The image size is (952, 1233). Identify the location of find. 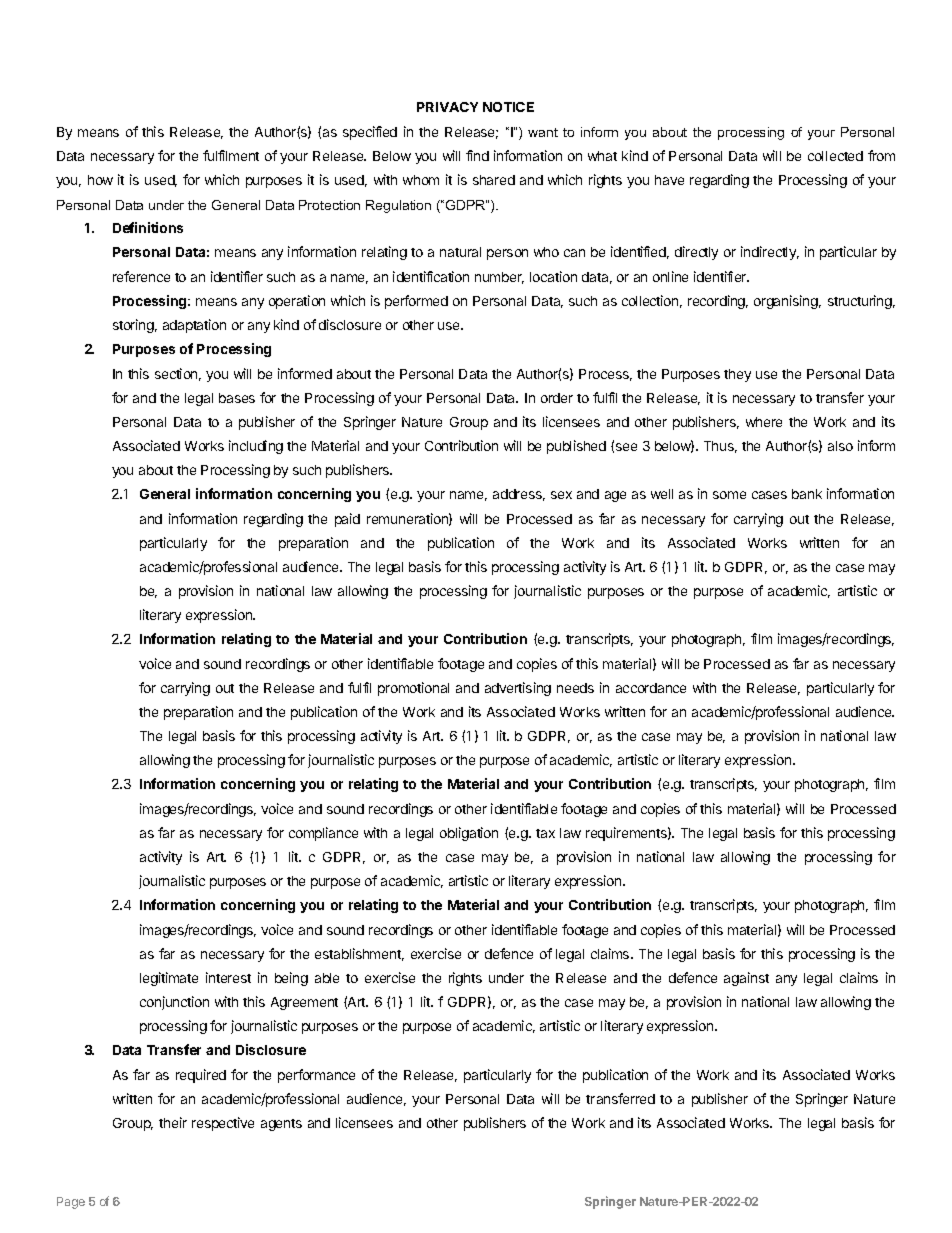
(477, 155).
